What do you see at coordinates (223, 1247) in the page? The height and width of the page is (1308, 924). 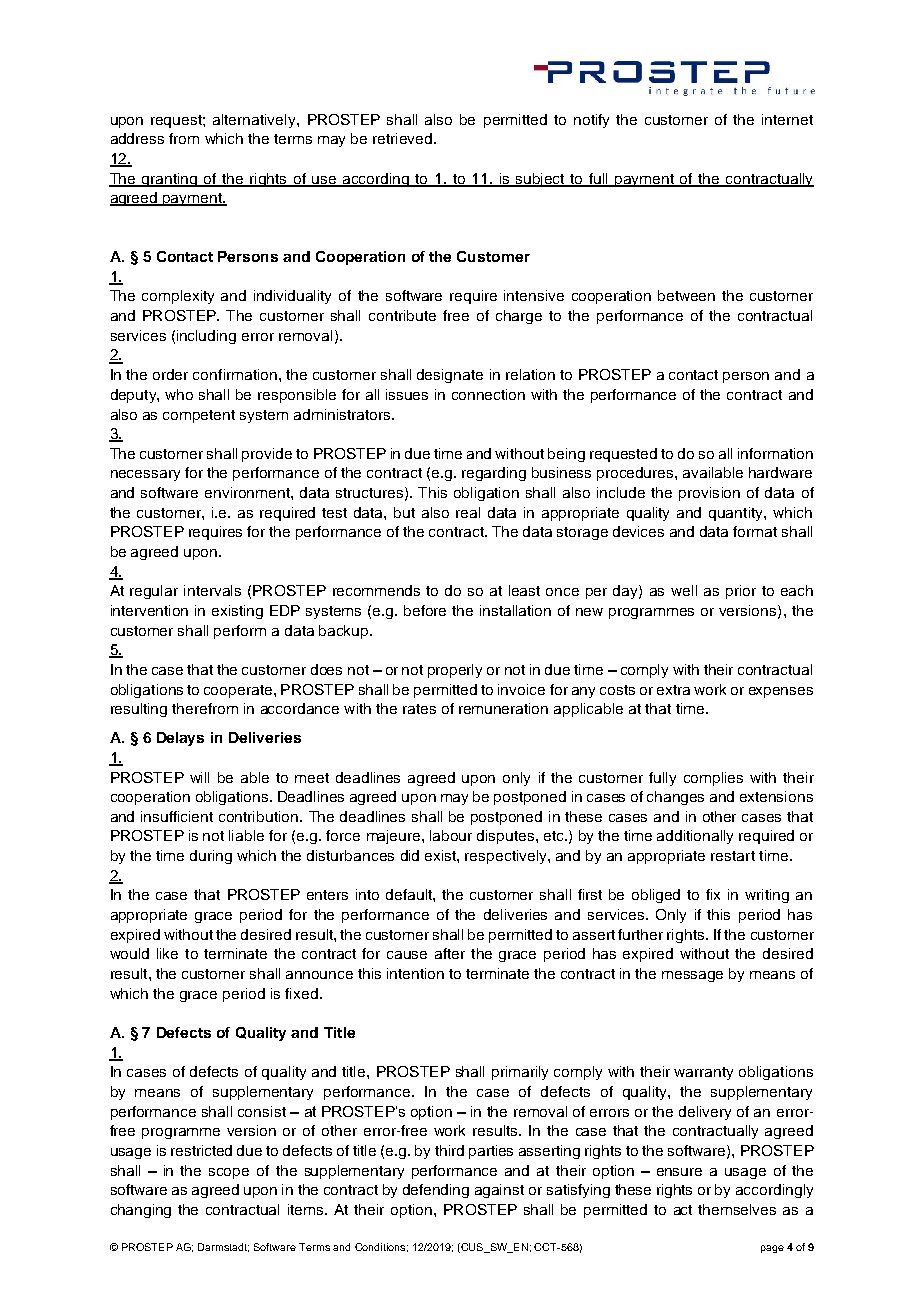 I see `Darmstadt` at bounding box center [223, 1247].
